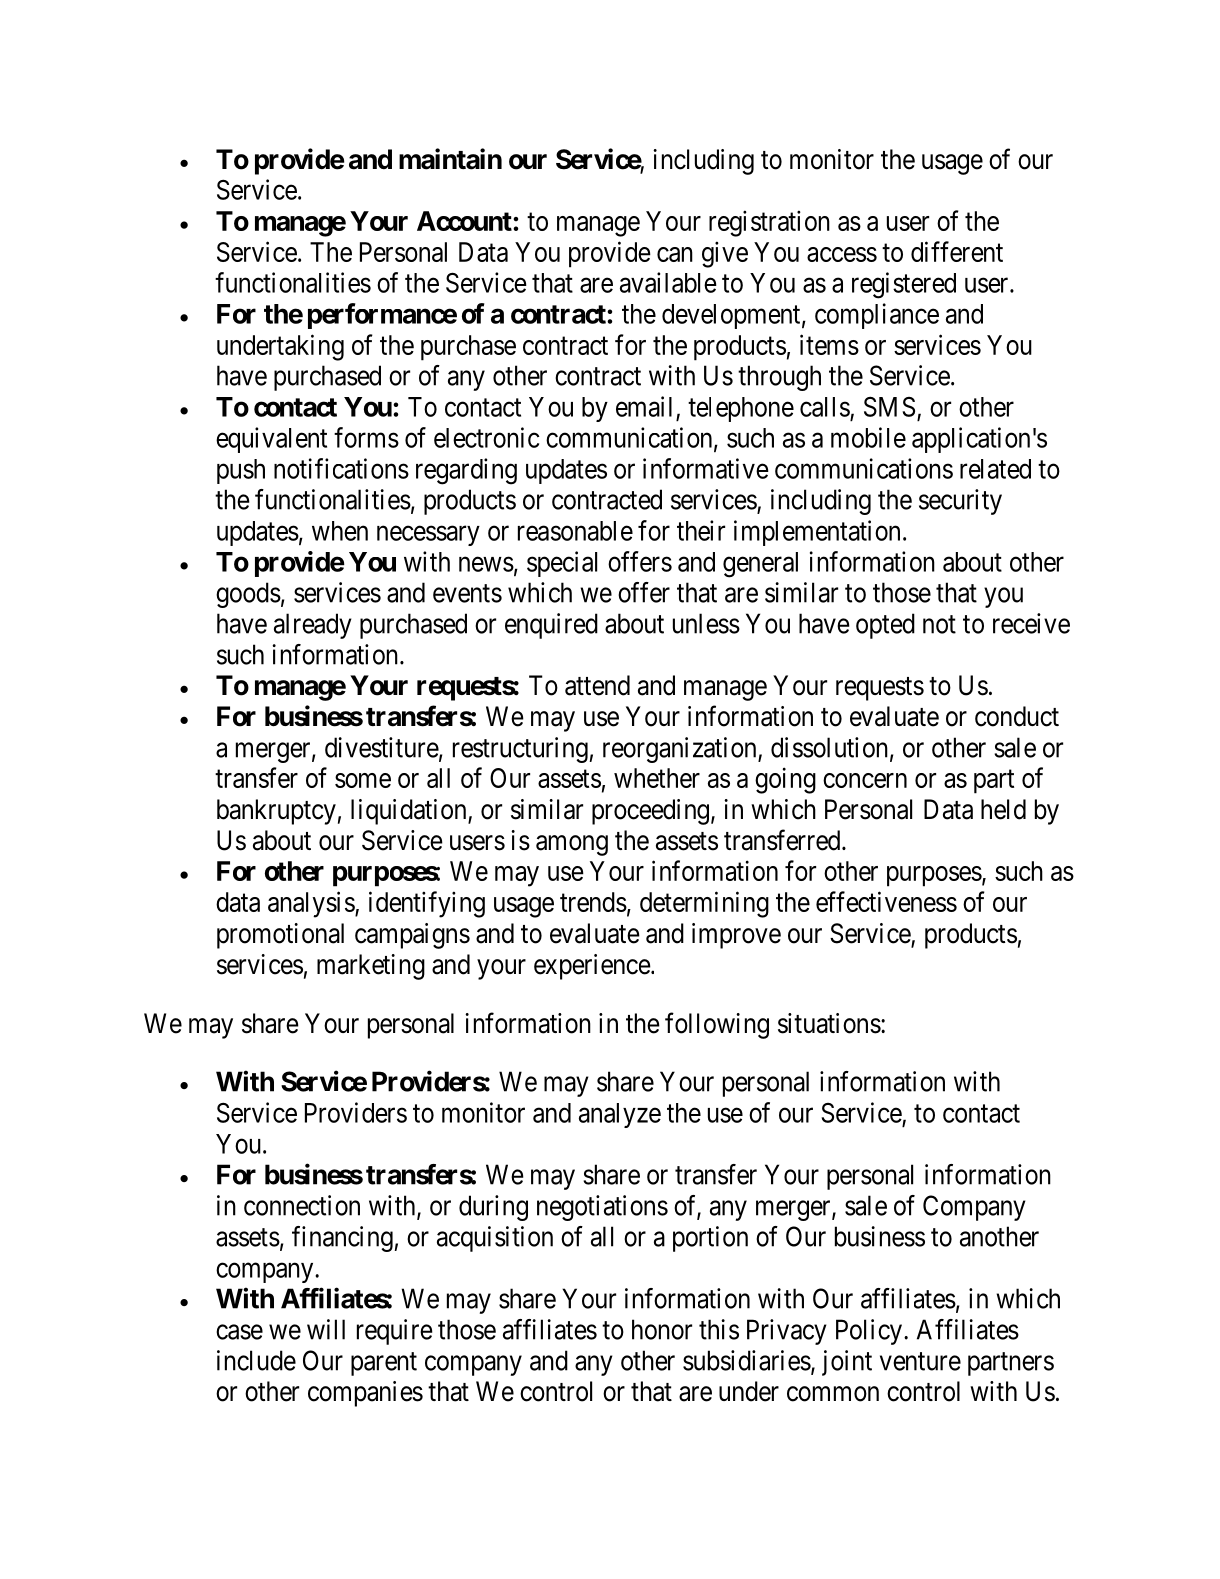 Image resolution: width=1220 pixels, height=1579 pixels. Describe the element at coordinates (662, 1329) in the screenshot. I see `honor` at that location.
